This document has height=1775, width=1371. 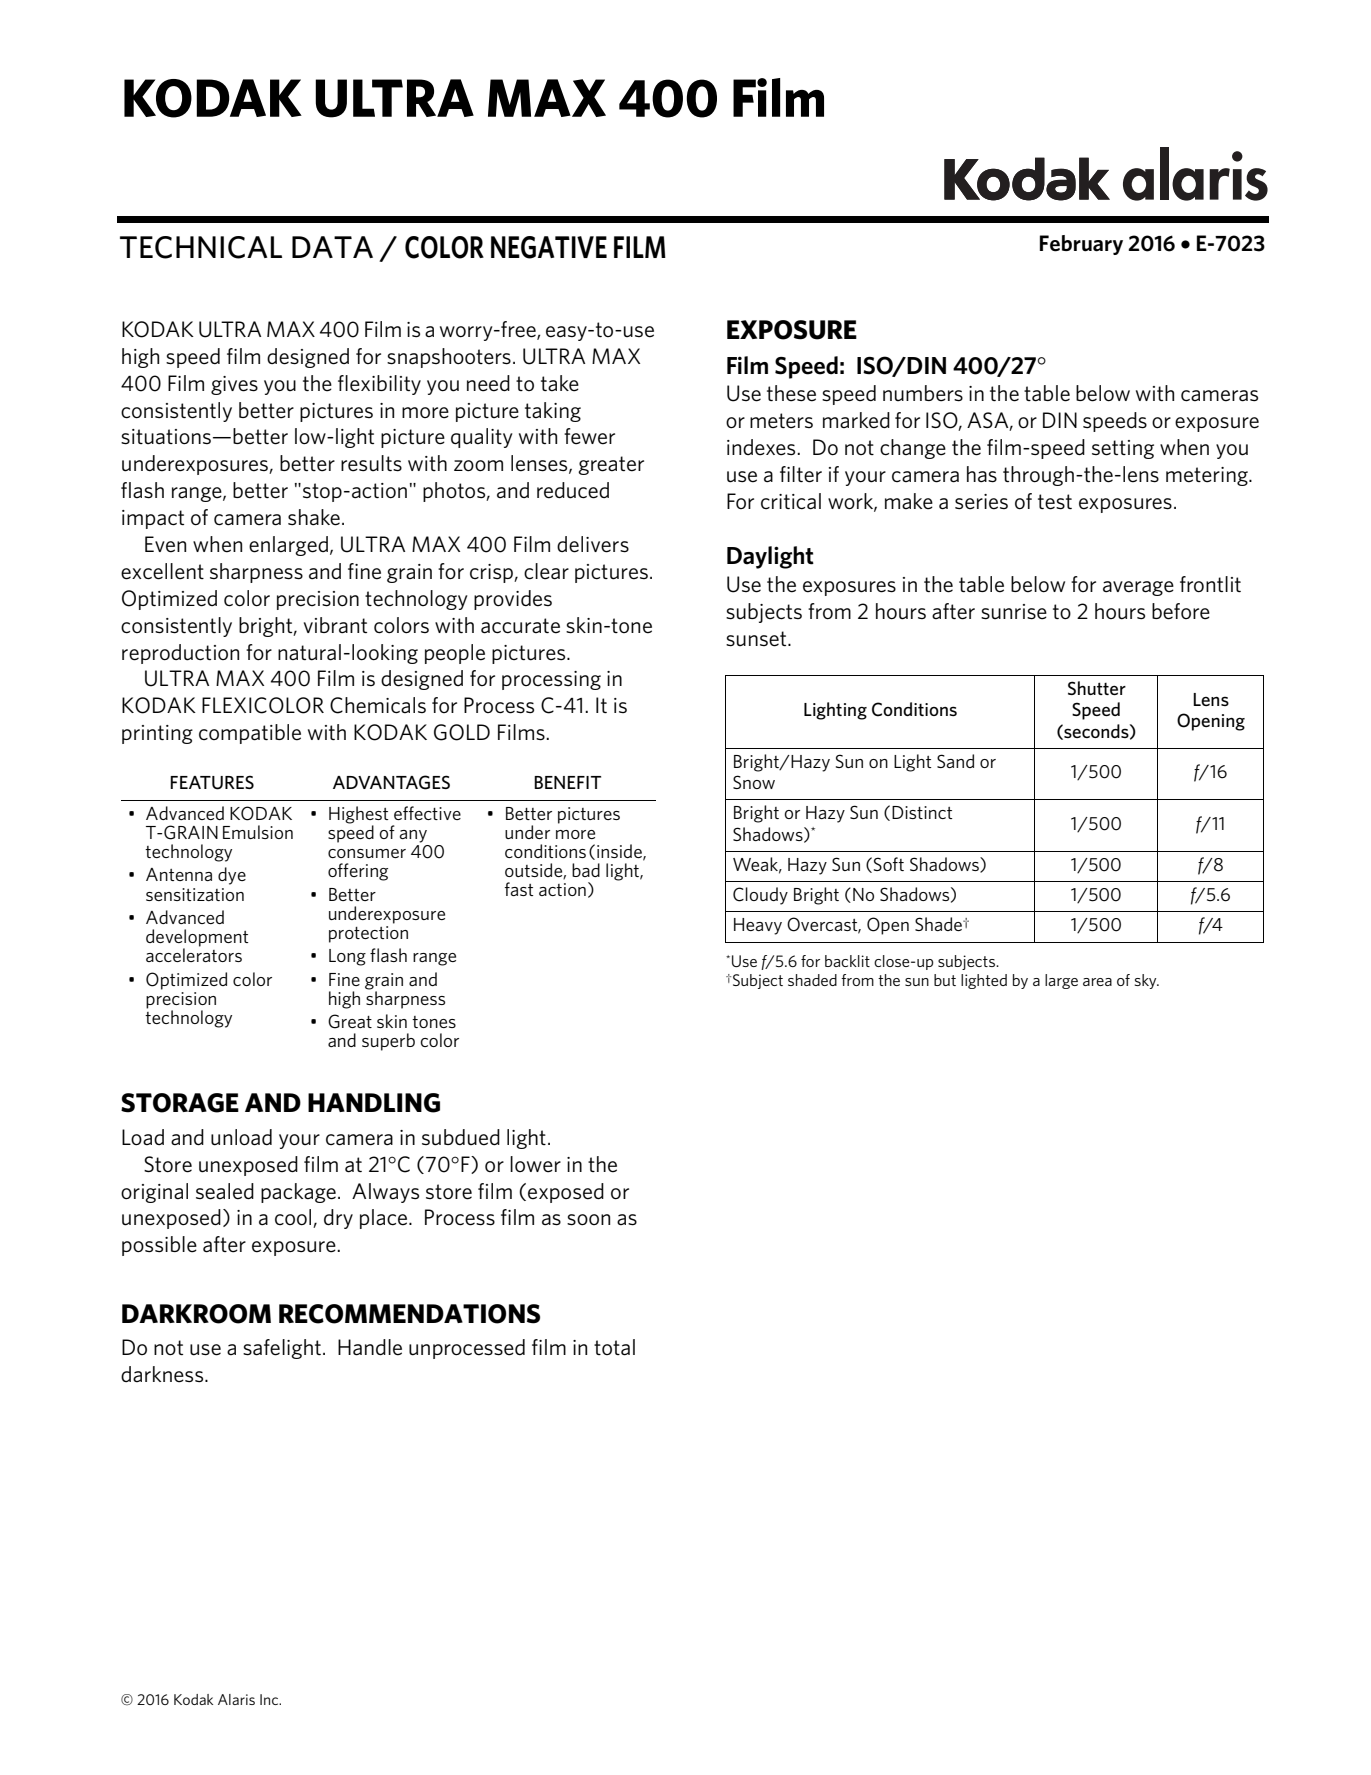 I want to click on soon, so click(x=588, y=1220).
